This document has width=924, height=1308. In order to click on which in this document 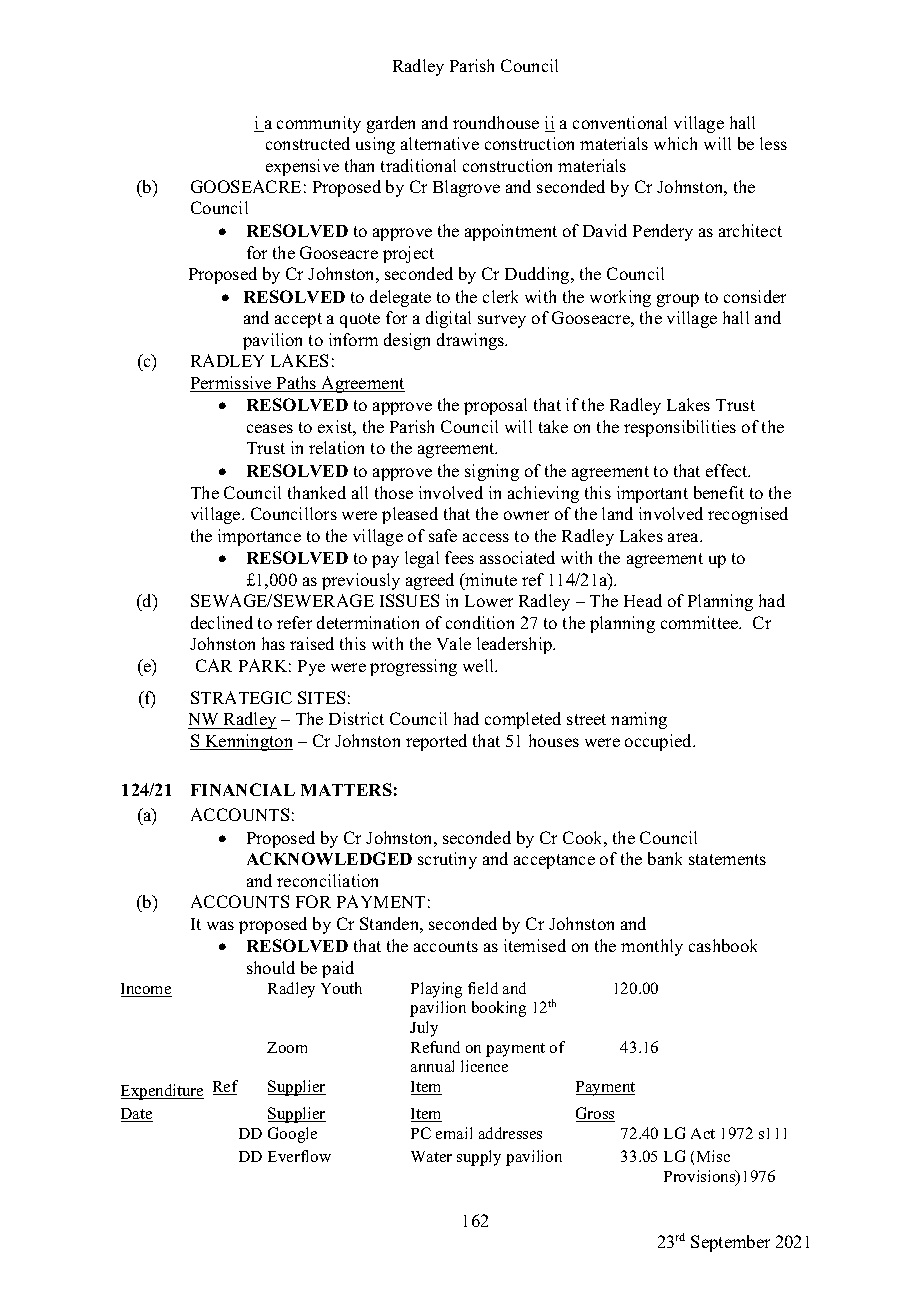, I will do `click(675, 143)`.
